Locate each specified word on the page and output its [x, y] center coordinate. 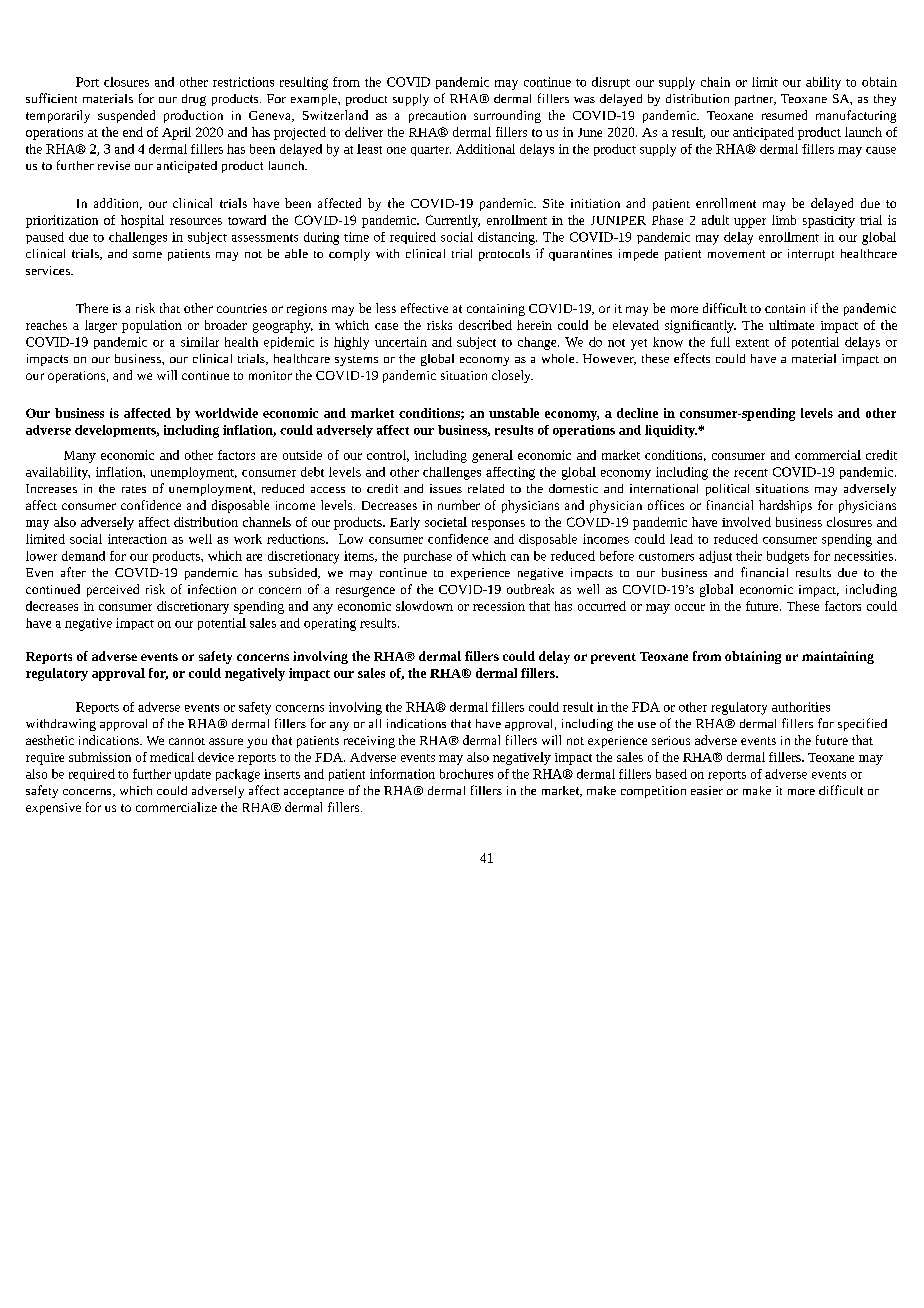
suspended [126, 116]
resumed [784, 115]
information [402, 774]
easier [707, 790]
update [193, 775]
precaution [437, 117]
